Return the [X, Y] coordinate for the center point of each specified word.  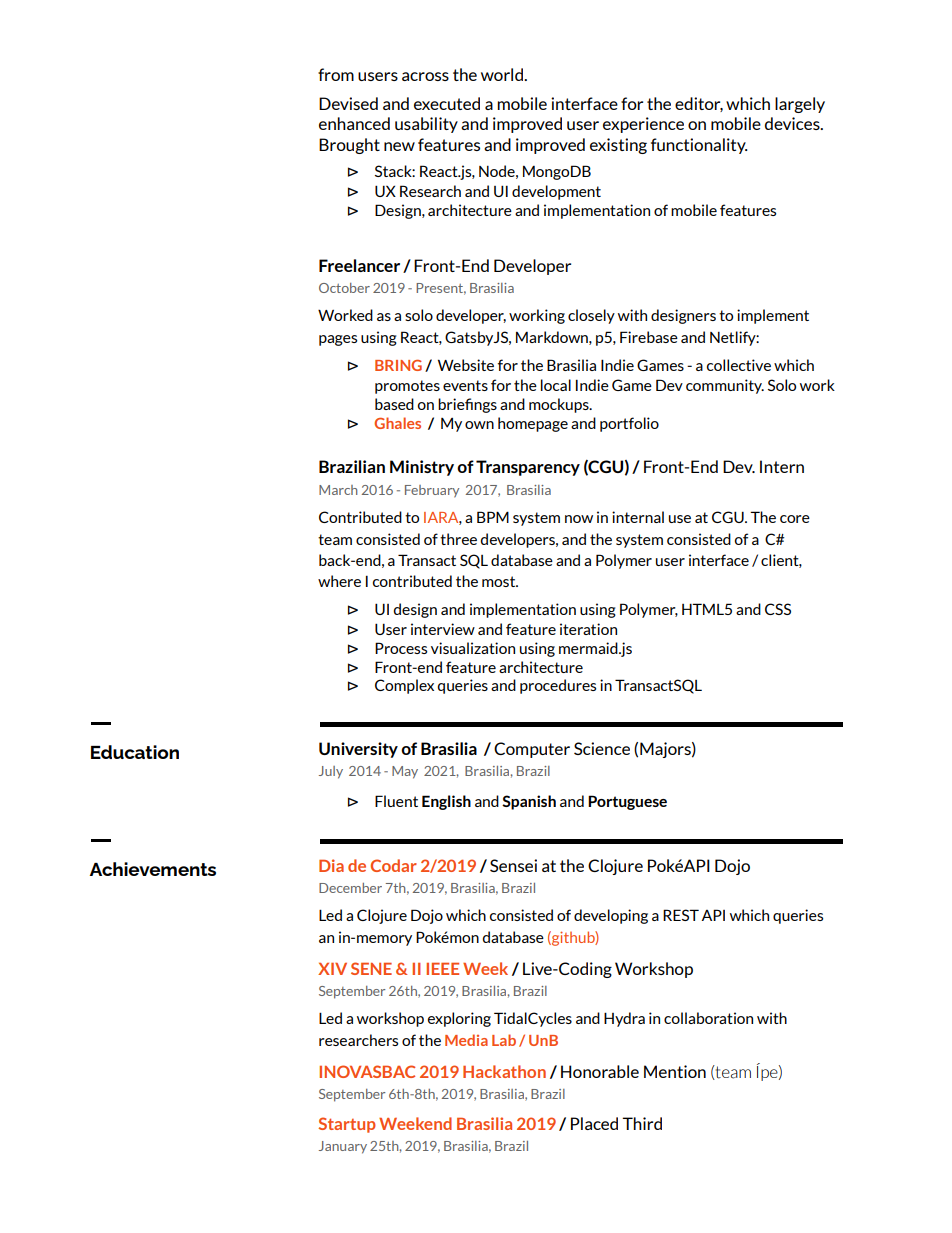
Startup [347, 1125]
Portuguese [627, 802]
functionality [699, 146]
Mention [675, 1071]
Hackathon [504, 1071]
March [338, 490]
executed [447, 103]
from [336, 74]
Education [135, 752]
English [446, 802]
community [725, 386]
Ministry [422, 468]
